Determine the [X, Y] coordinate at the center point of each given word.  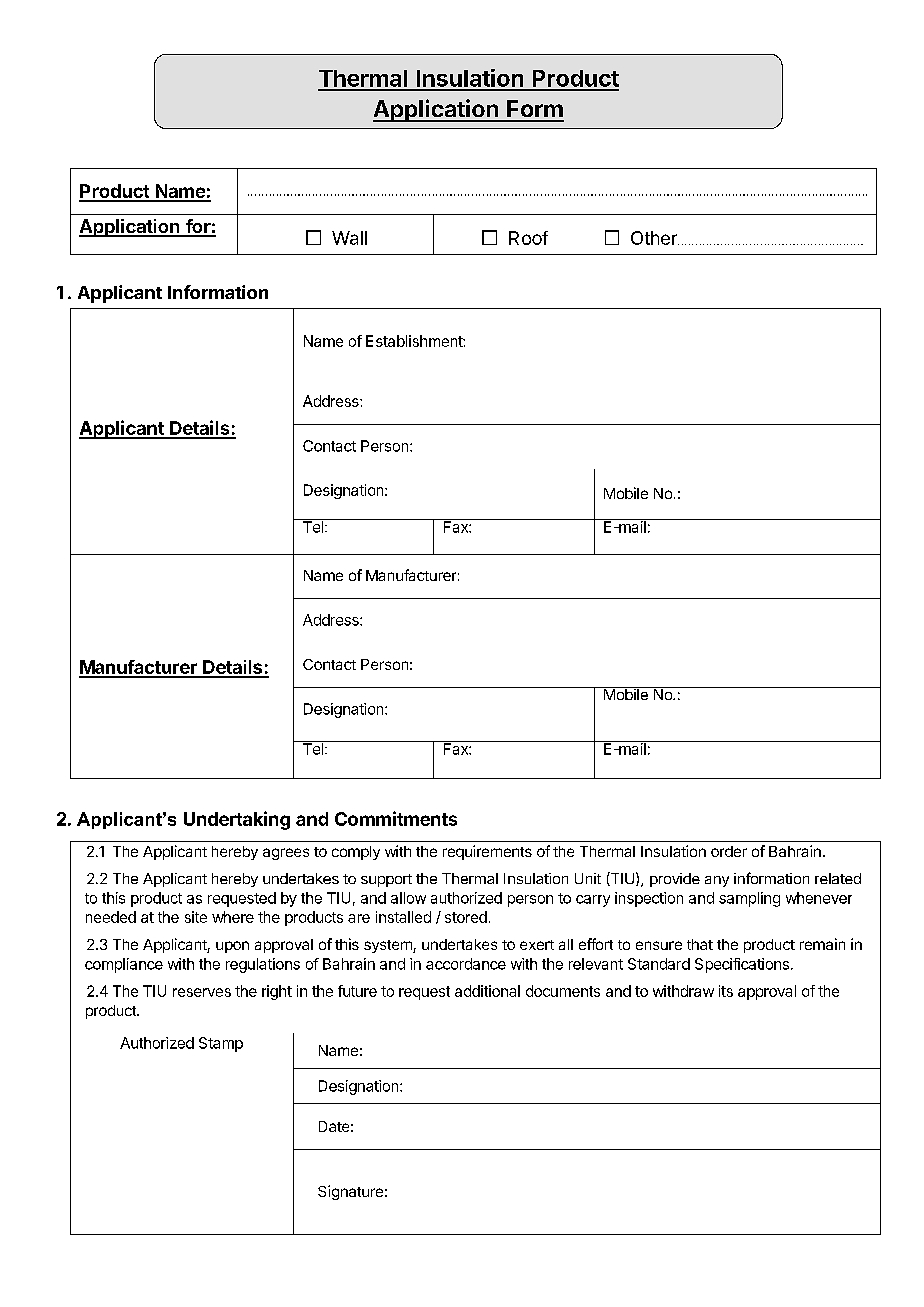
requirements [487, 852]
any [717, 881]
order [729, 851]
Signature [350, 1192]
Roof [528, 238]
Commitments [396, 818]
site [196, 917]
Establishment [415, 341]
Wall [349, 238]
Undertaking [237, 820]
